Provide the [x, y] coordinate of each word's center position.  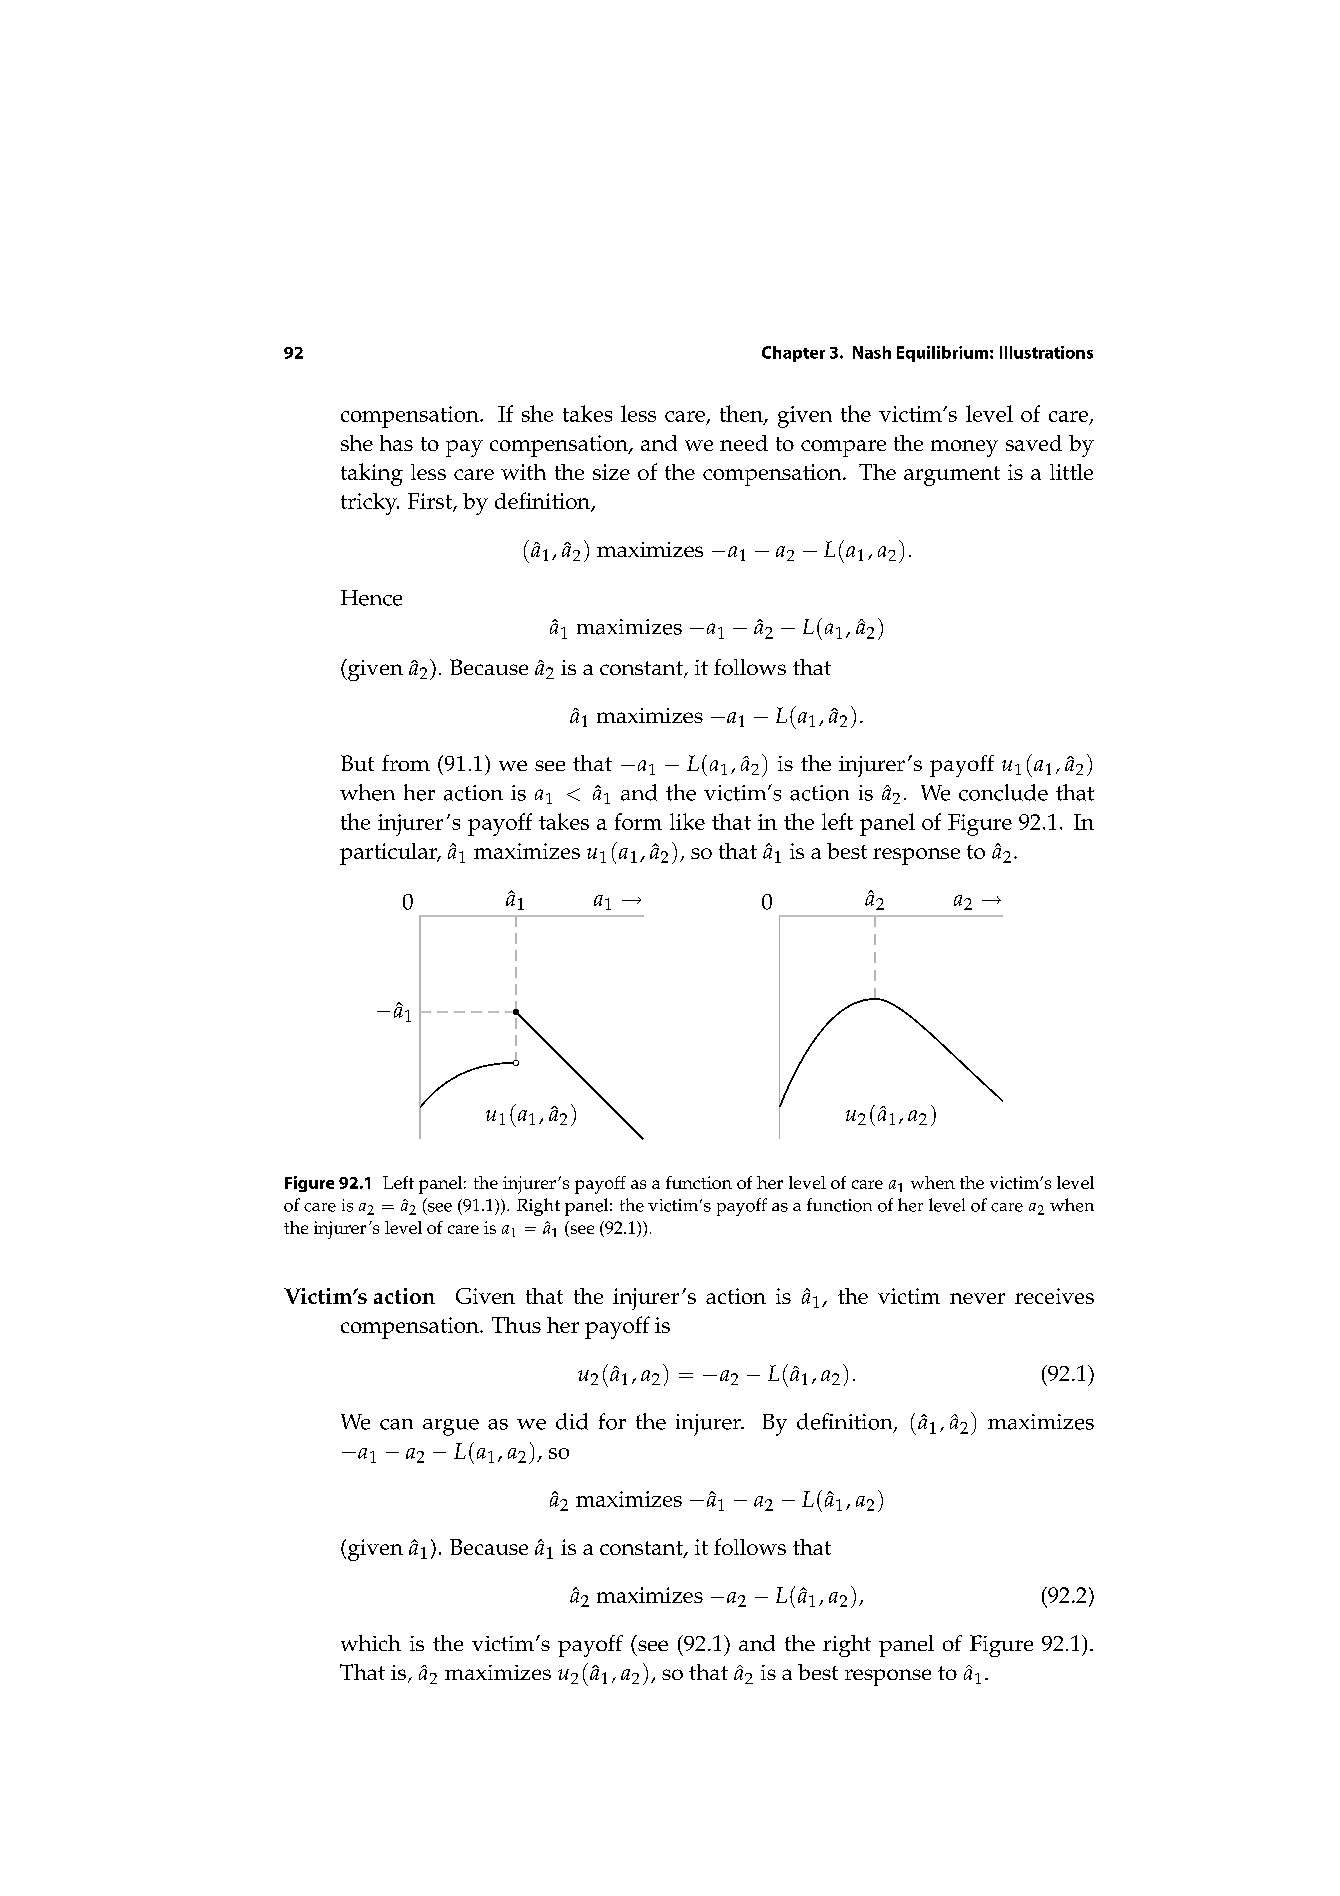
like [687, 821]
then [742, 414]
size [611, 472]
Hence [371, 598]
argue [451, 1427]
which [371, 1643]
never [977, 1298]
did [572, 1421]
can [396, 1424]
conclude [1003, 792]
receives [1054, 1296]
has [396, 443]
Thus [516, 1325]
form [638, 821]
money [964, 448]
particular [390, 854]
